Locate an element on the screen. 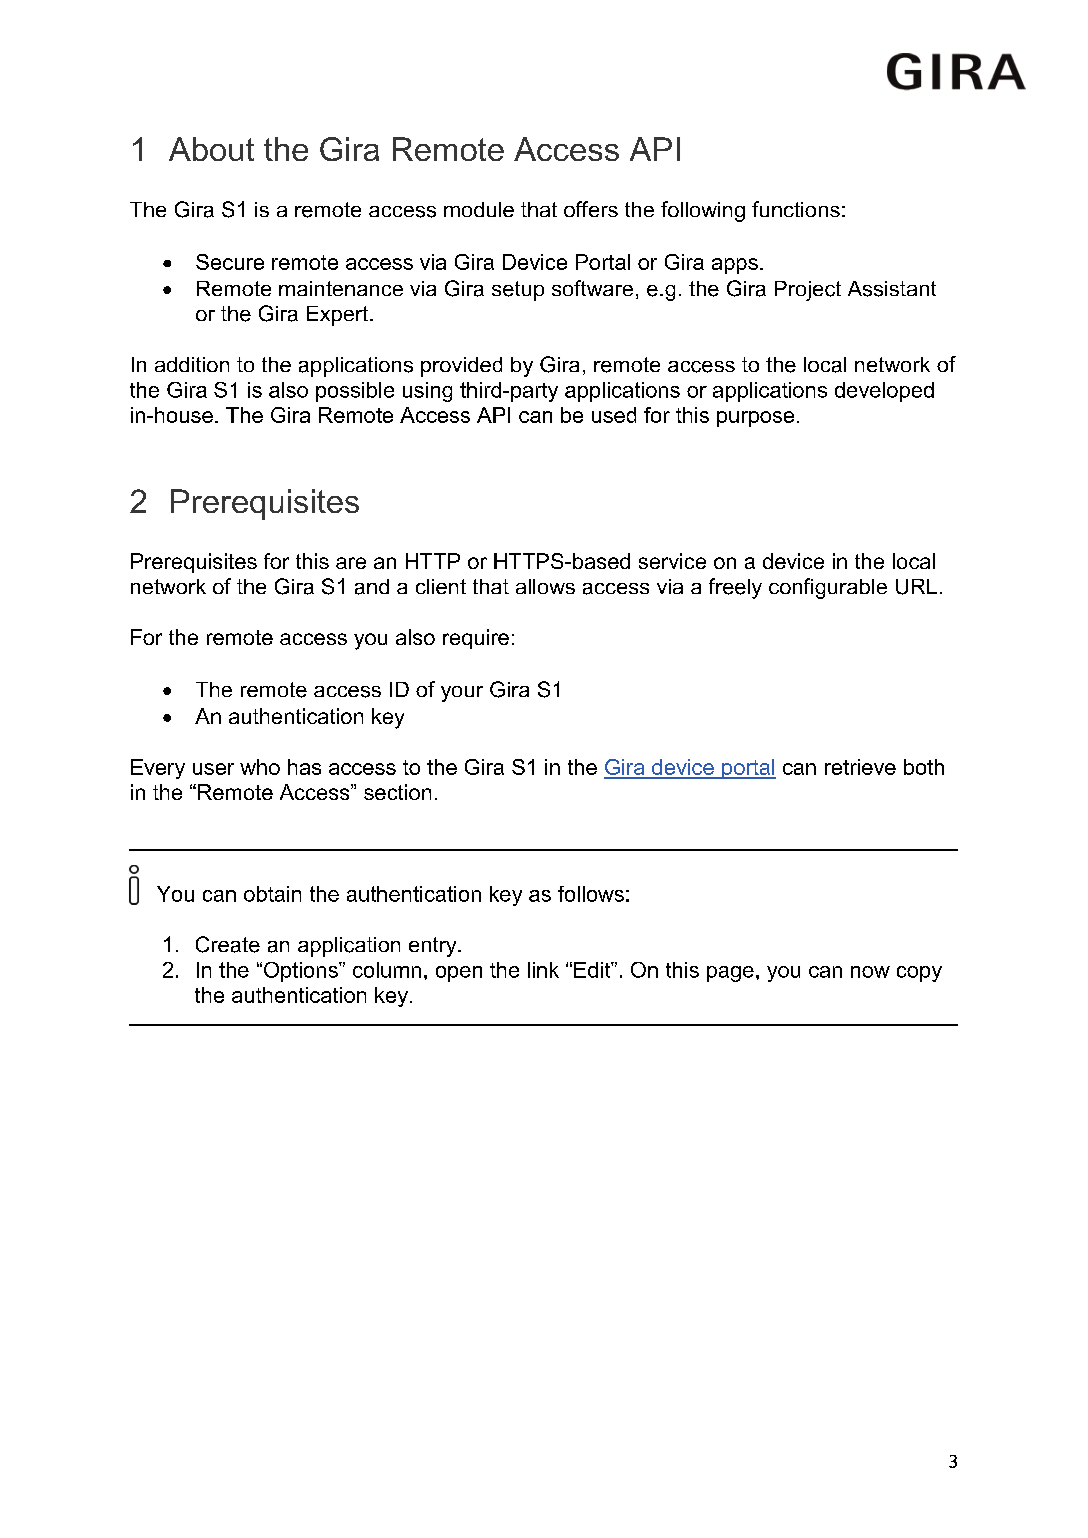 The height and width of the screenshot is (1538, 1088). About is located at coordinates (211, 149).
